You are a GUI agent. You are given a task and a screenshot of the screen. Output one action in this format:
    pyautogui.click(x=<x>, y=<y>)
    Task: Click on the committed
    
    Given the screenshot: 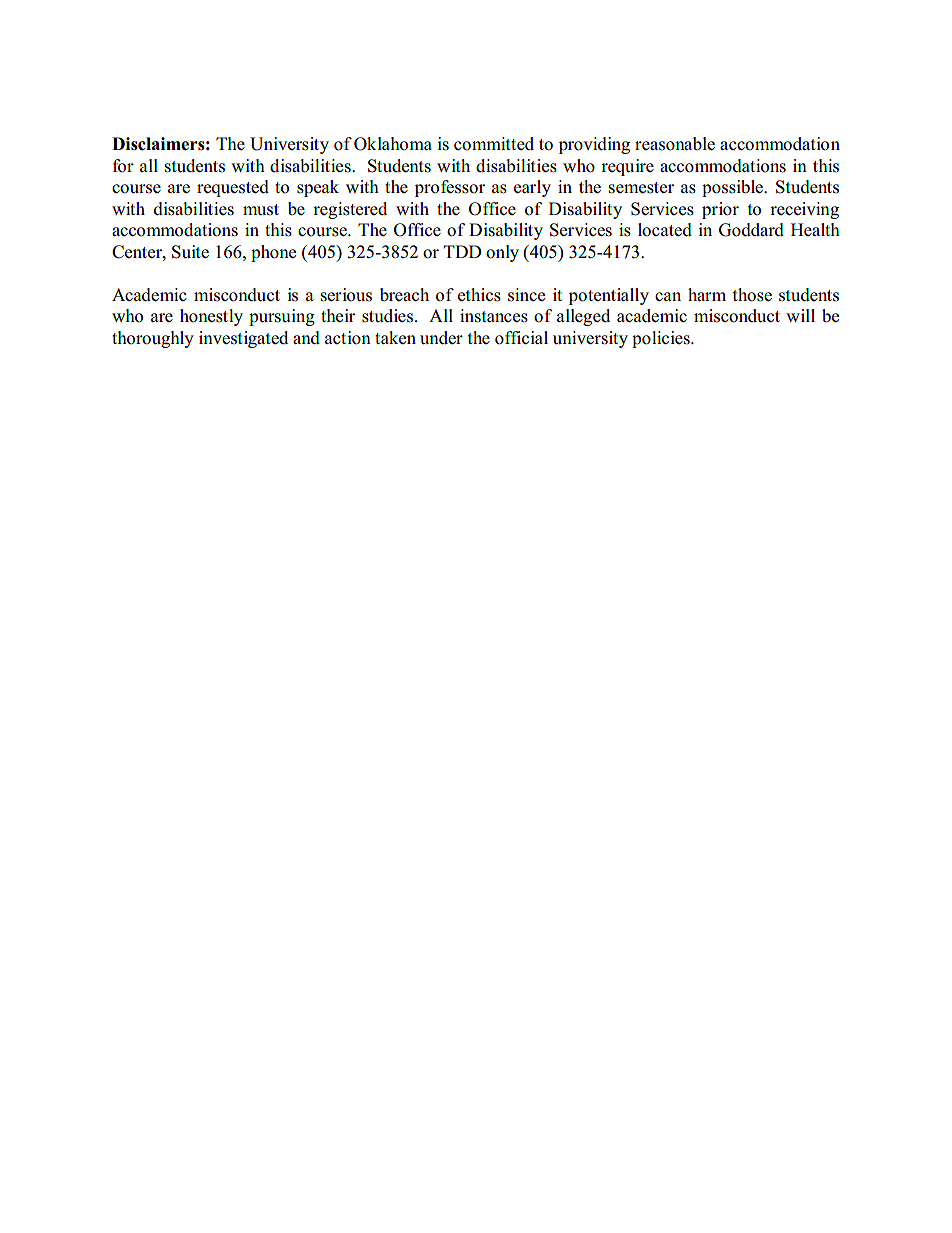 What is the action you would take?
    pyautogui.click(x=494, y=144)
